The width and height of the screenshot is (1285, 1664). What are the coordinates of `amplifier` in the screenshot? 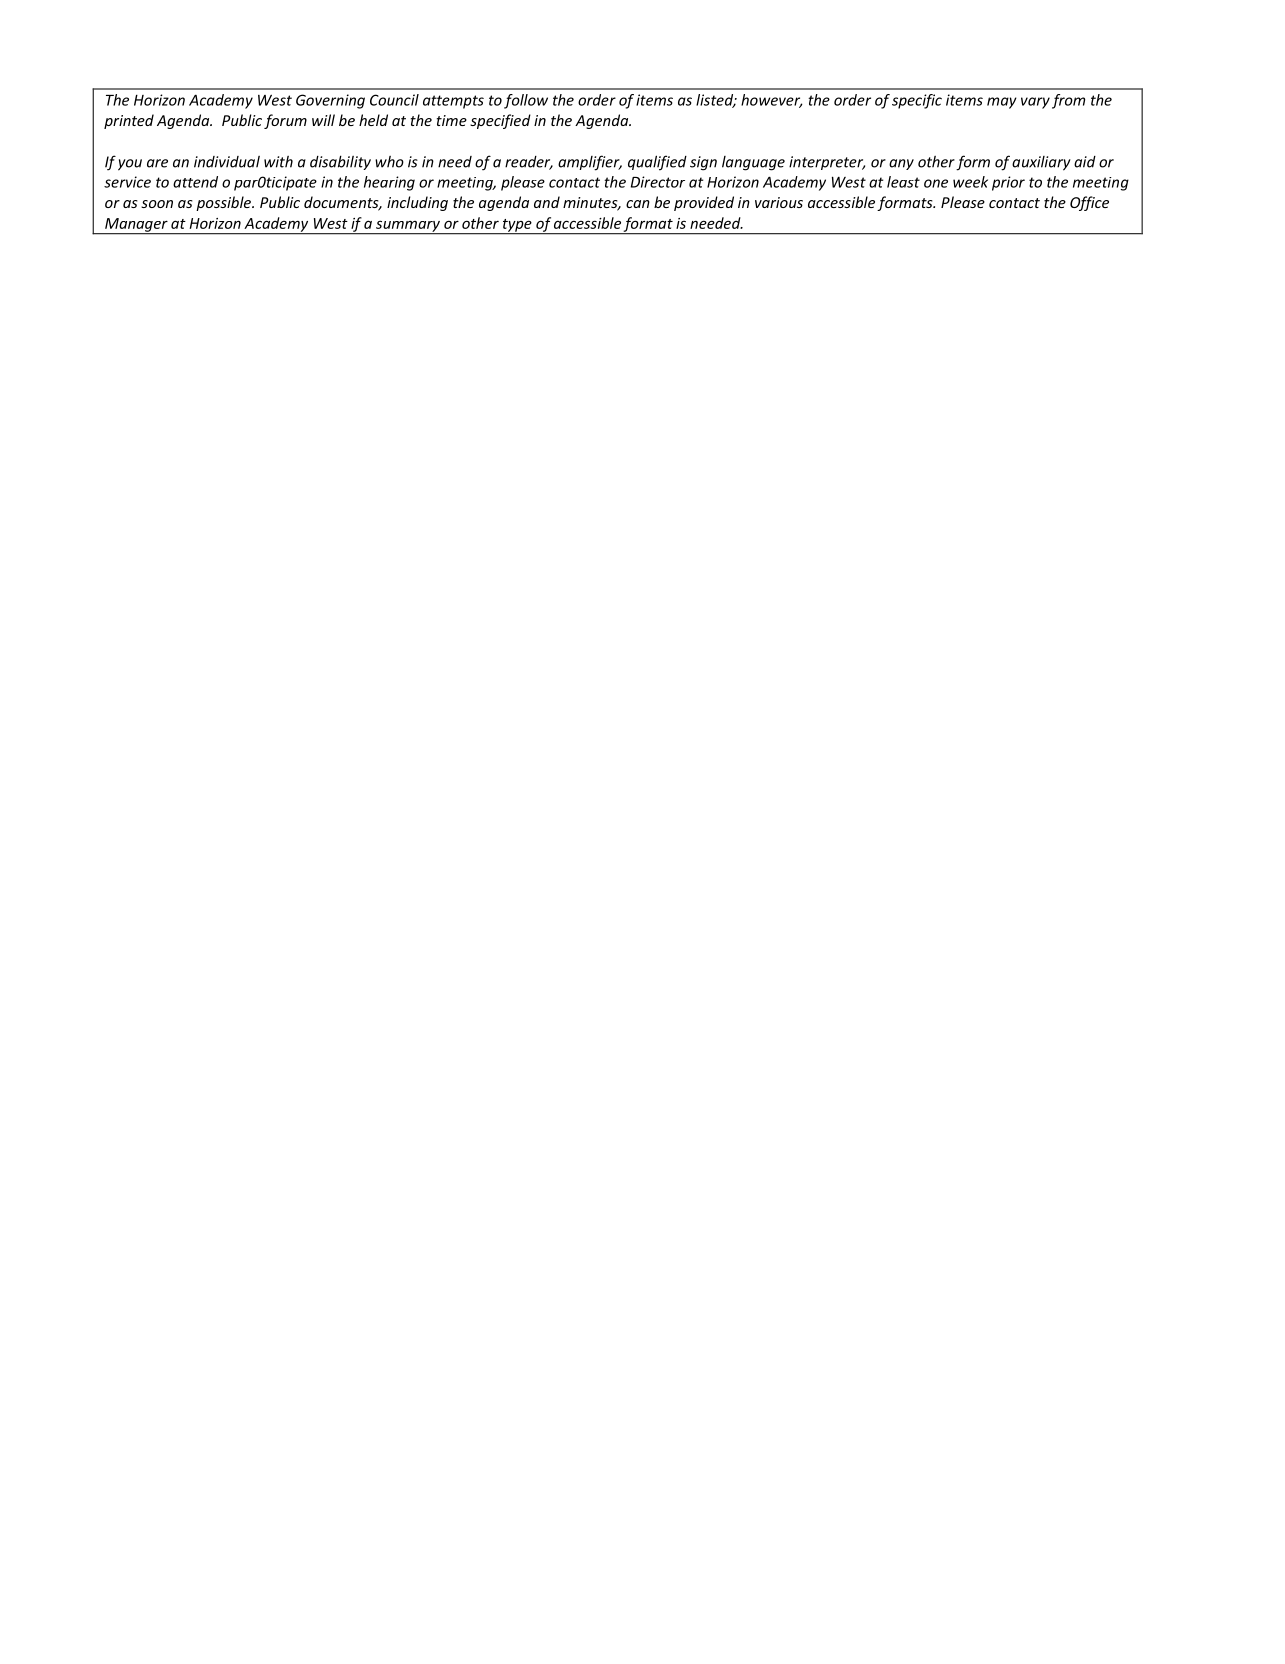 It's located at (590, 163).
